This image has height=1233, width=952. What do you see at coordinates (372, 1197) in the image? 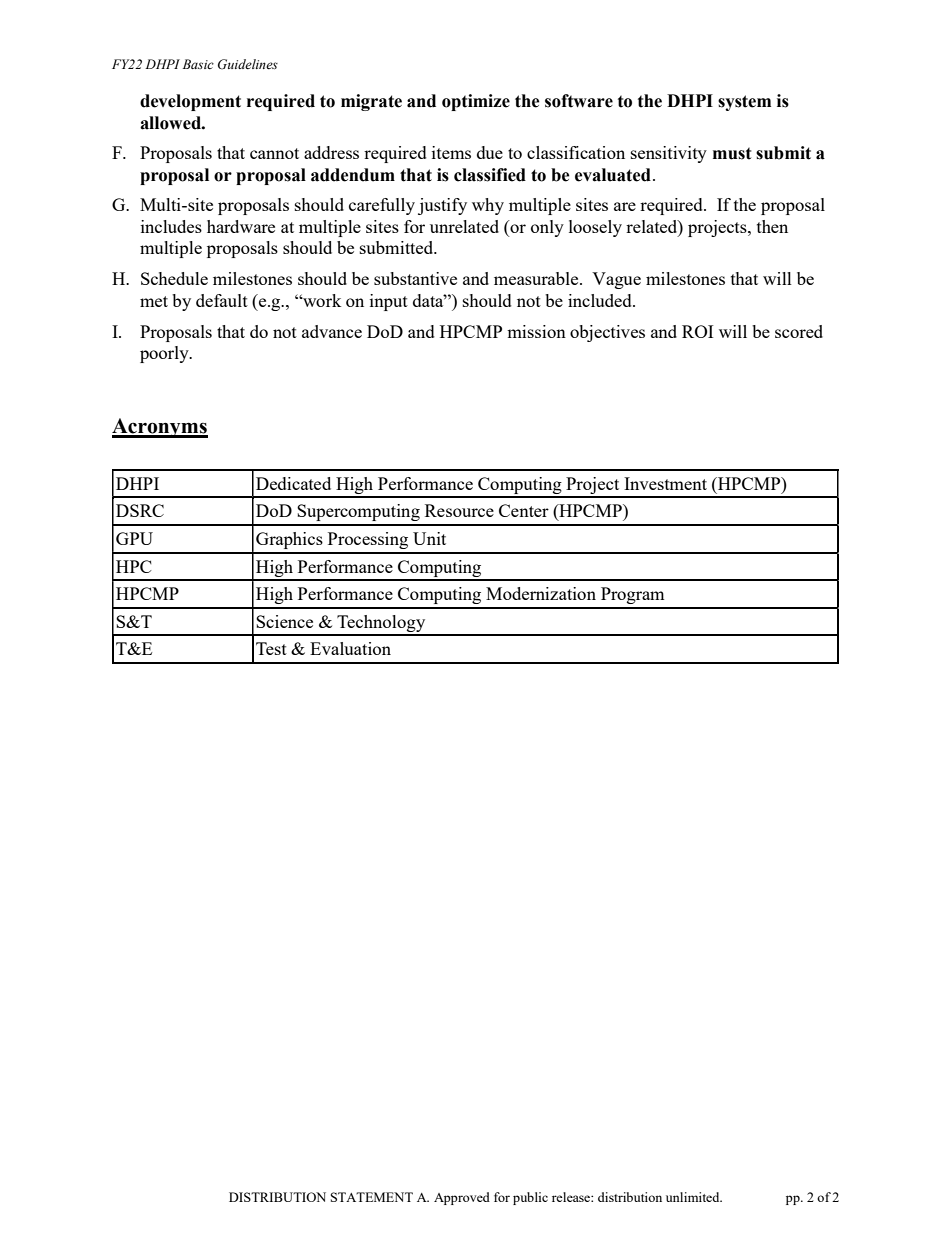
I see `STATEMENT` at bounding box center [372, 1197].
